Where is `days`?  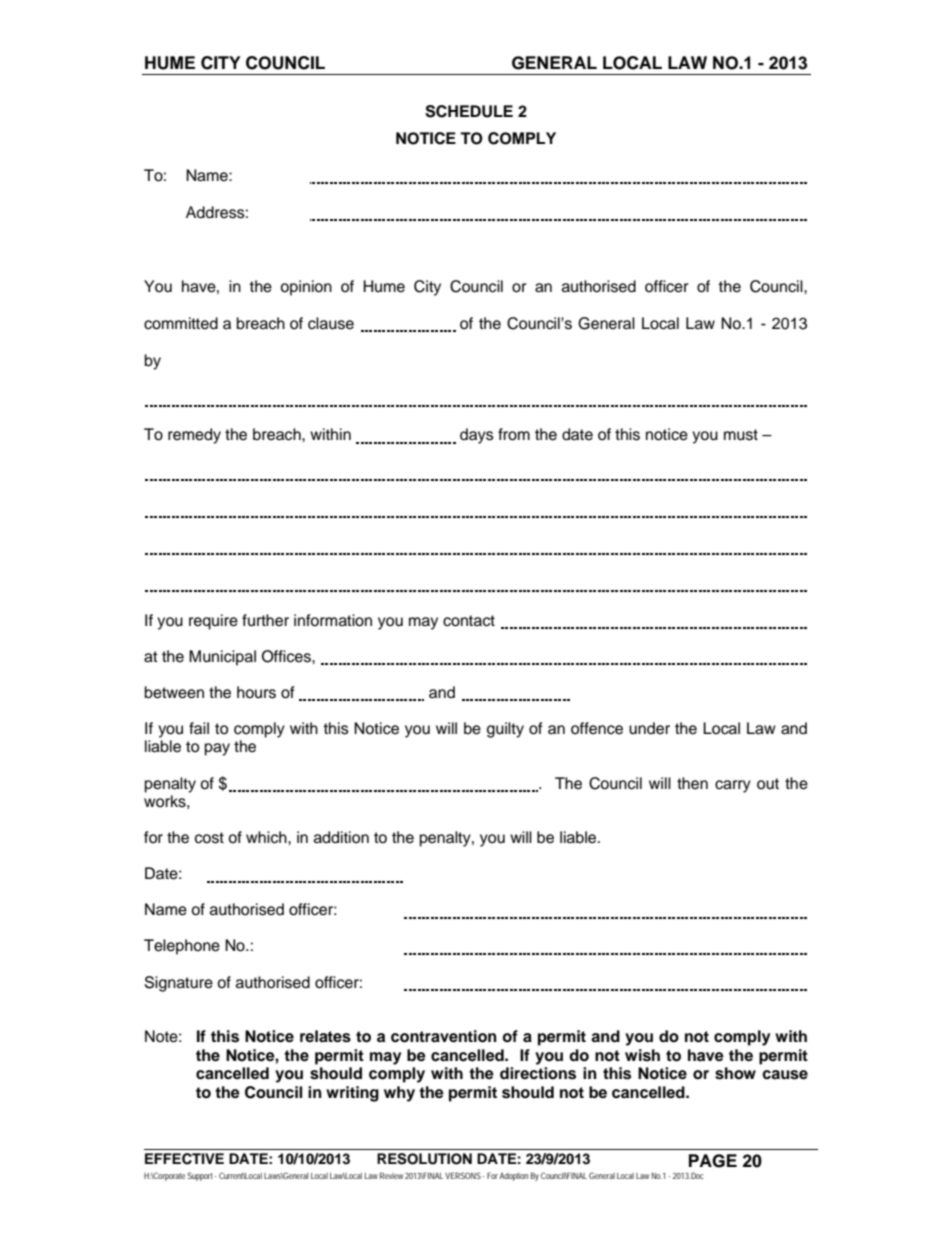 days is located at coordinates (477, 436).
